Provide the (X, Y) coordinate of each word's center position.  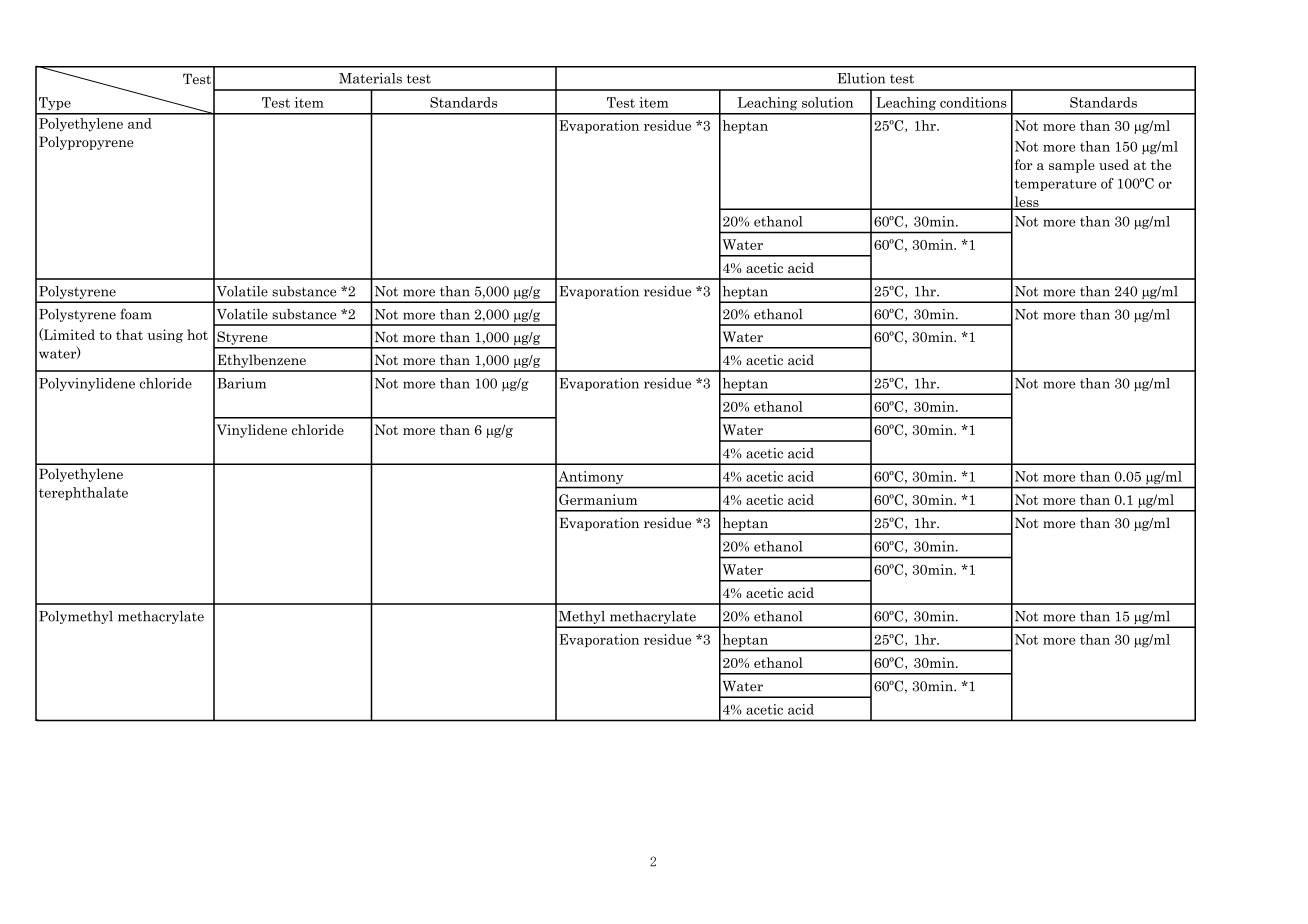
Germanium (598, 499)
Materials (370, 78)
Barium (241, 383)
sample (1072, 166)
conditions (973, 102)
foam (136, 314)
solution (827, 102)
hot (197, 334)
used (1114, 164)
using (165, 336)
